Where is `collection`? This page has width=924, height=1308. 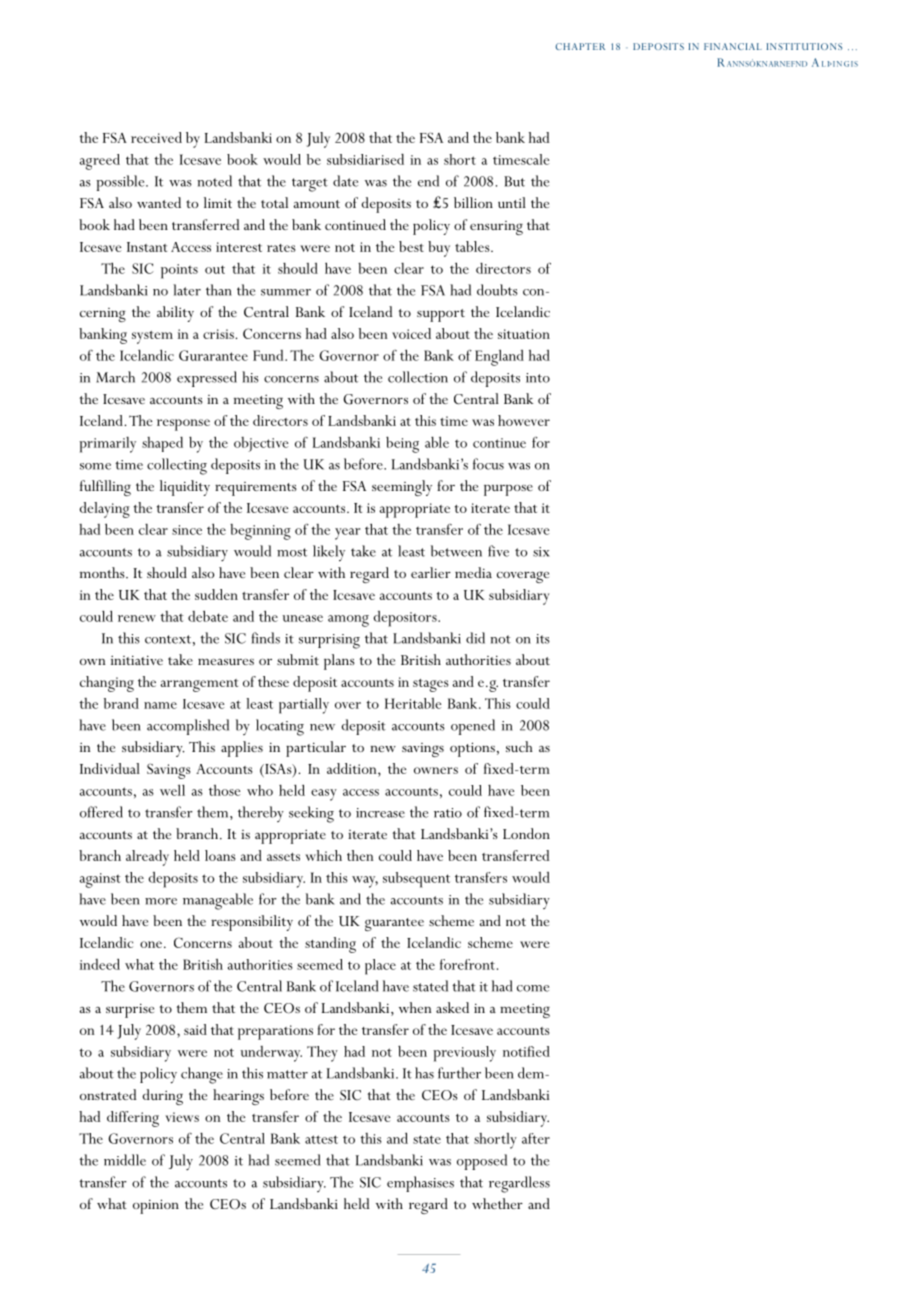 collection is located at coordinates (418, 377).
